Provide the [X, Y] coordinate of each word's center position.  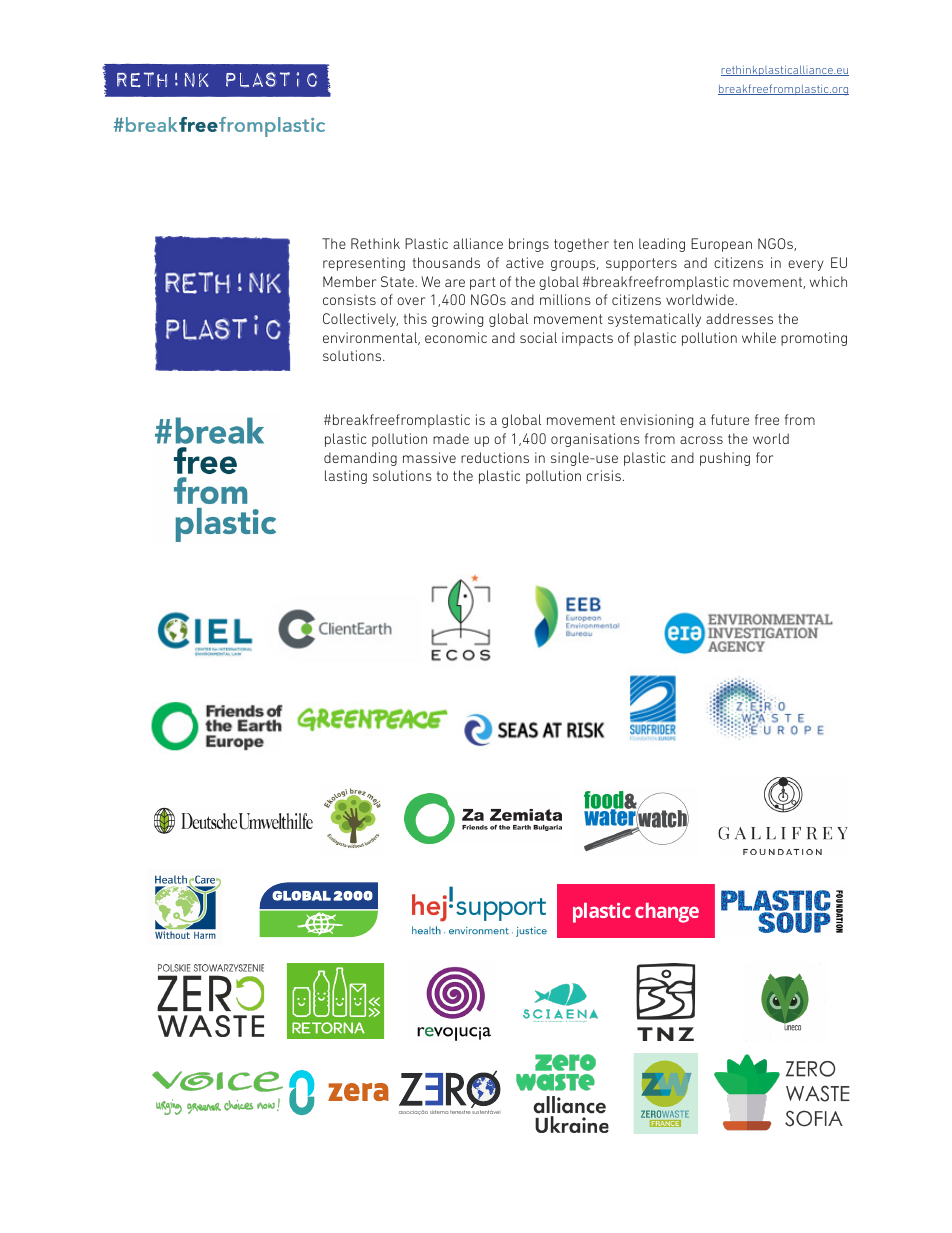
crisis [604, 475]
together [581, 245]
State [398, 281]
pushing [725, 459]
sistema [439, 1112]
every [806, 265]
